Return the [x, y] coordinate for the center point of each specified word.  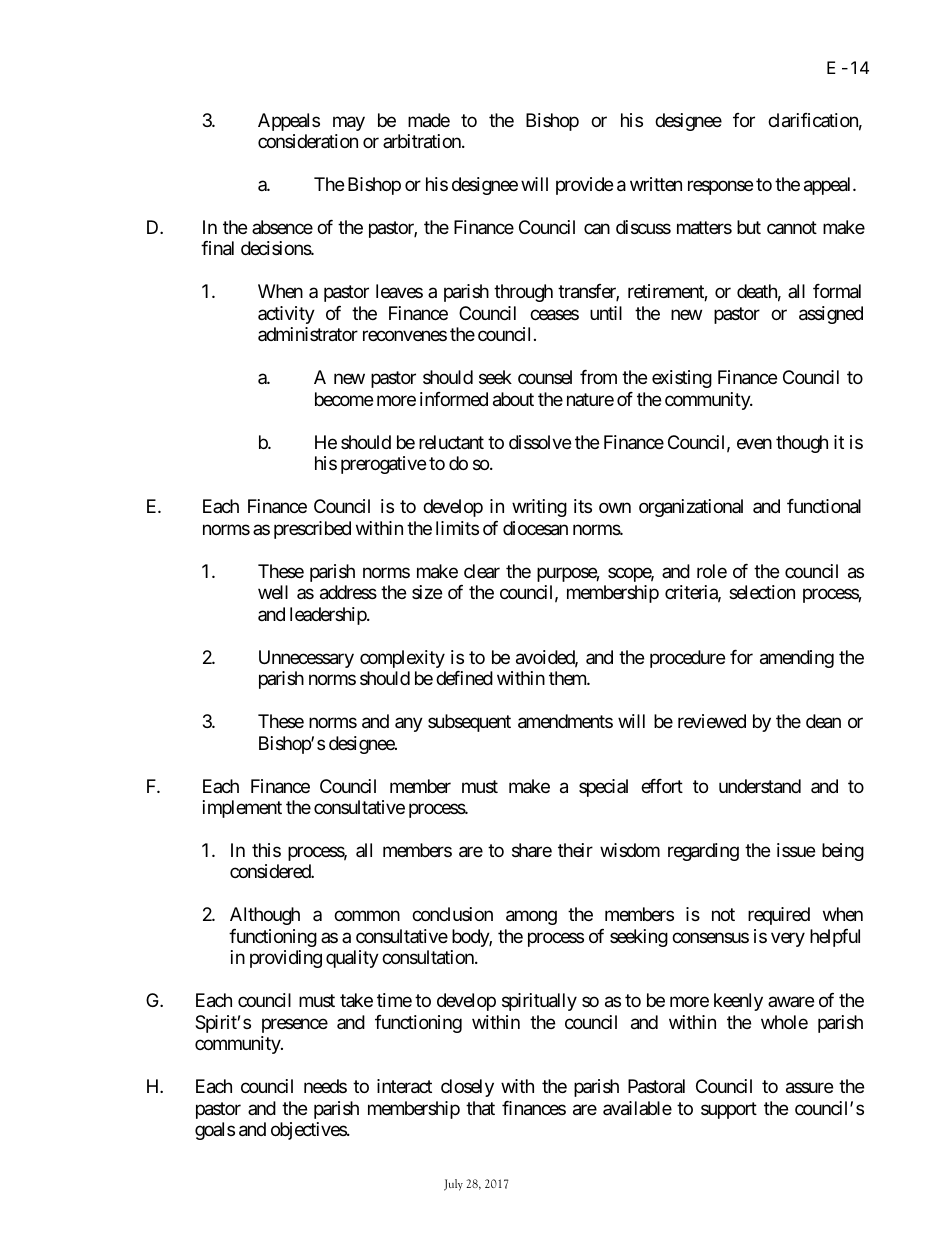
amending [797, 659]
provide [584, 186]
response [720, 187]
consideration [308, 141]
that [480, 1108]
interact [404, 1086]
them [568, 678]
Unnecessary [306, 659]
